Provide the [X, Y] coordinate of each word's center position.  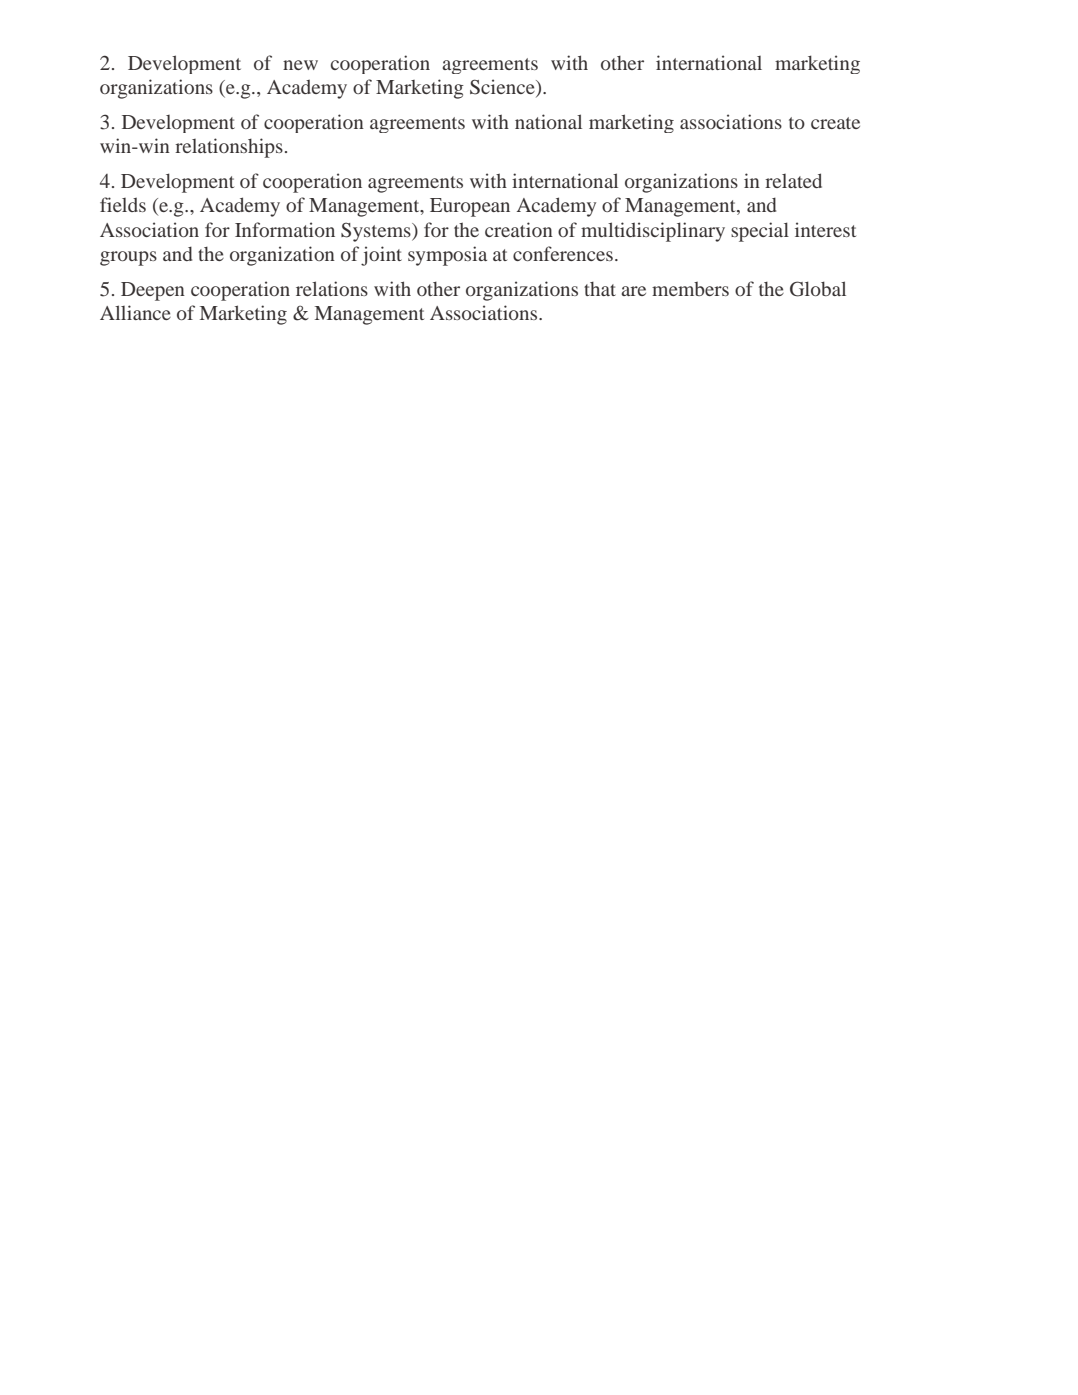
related [793, 180]
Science [503, 88]
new [300, 65]
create [835, 123]
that [600, 289]
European [470, 207]
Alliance [135, 312]
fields [123, 204]
